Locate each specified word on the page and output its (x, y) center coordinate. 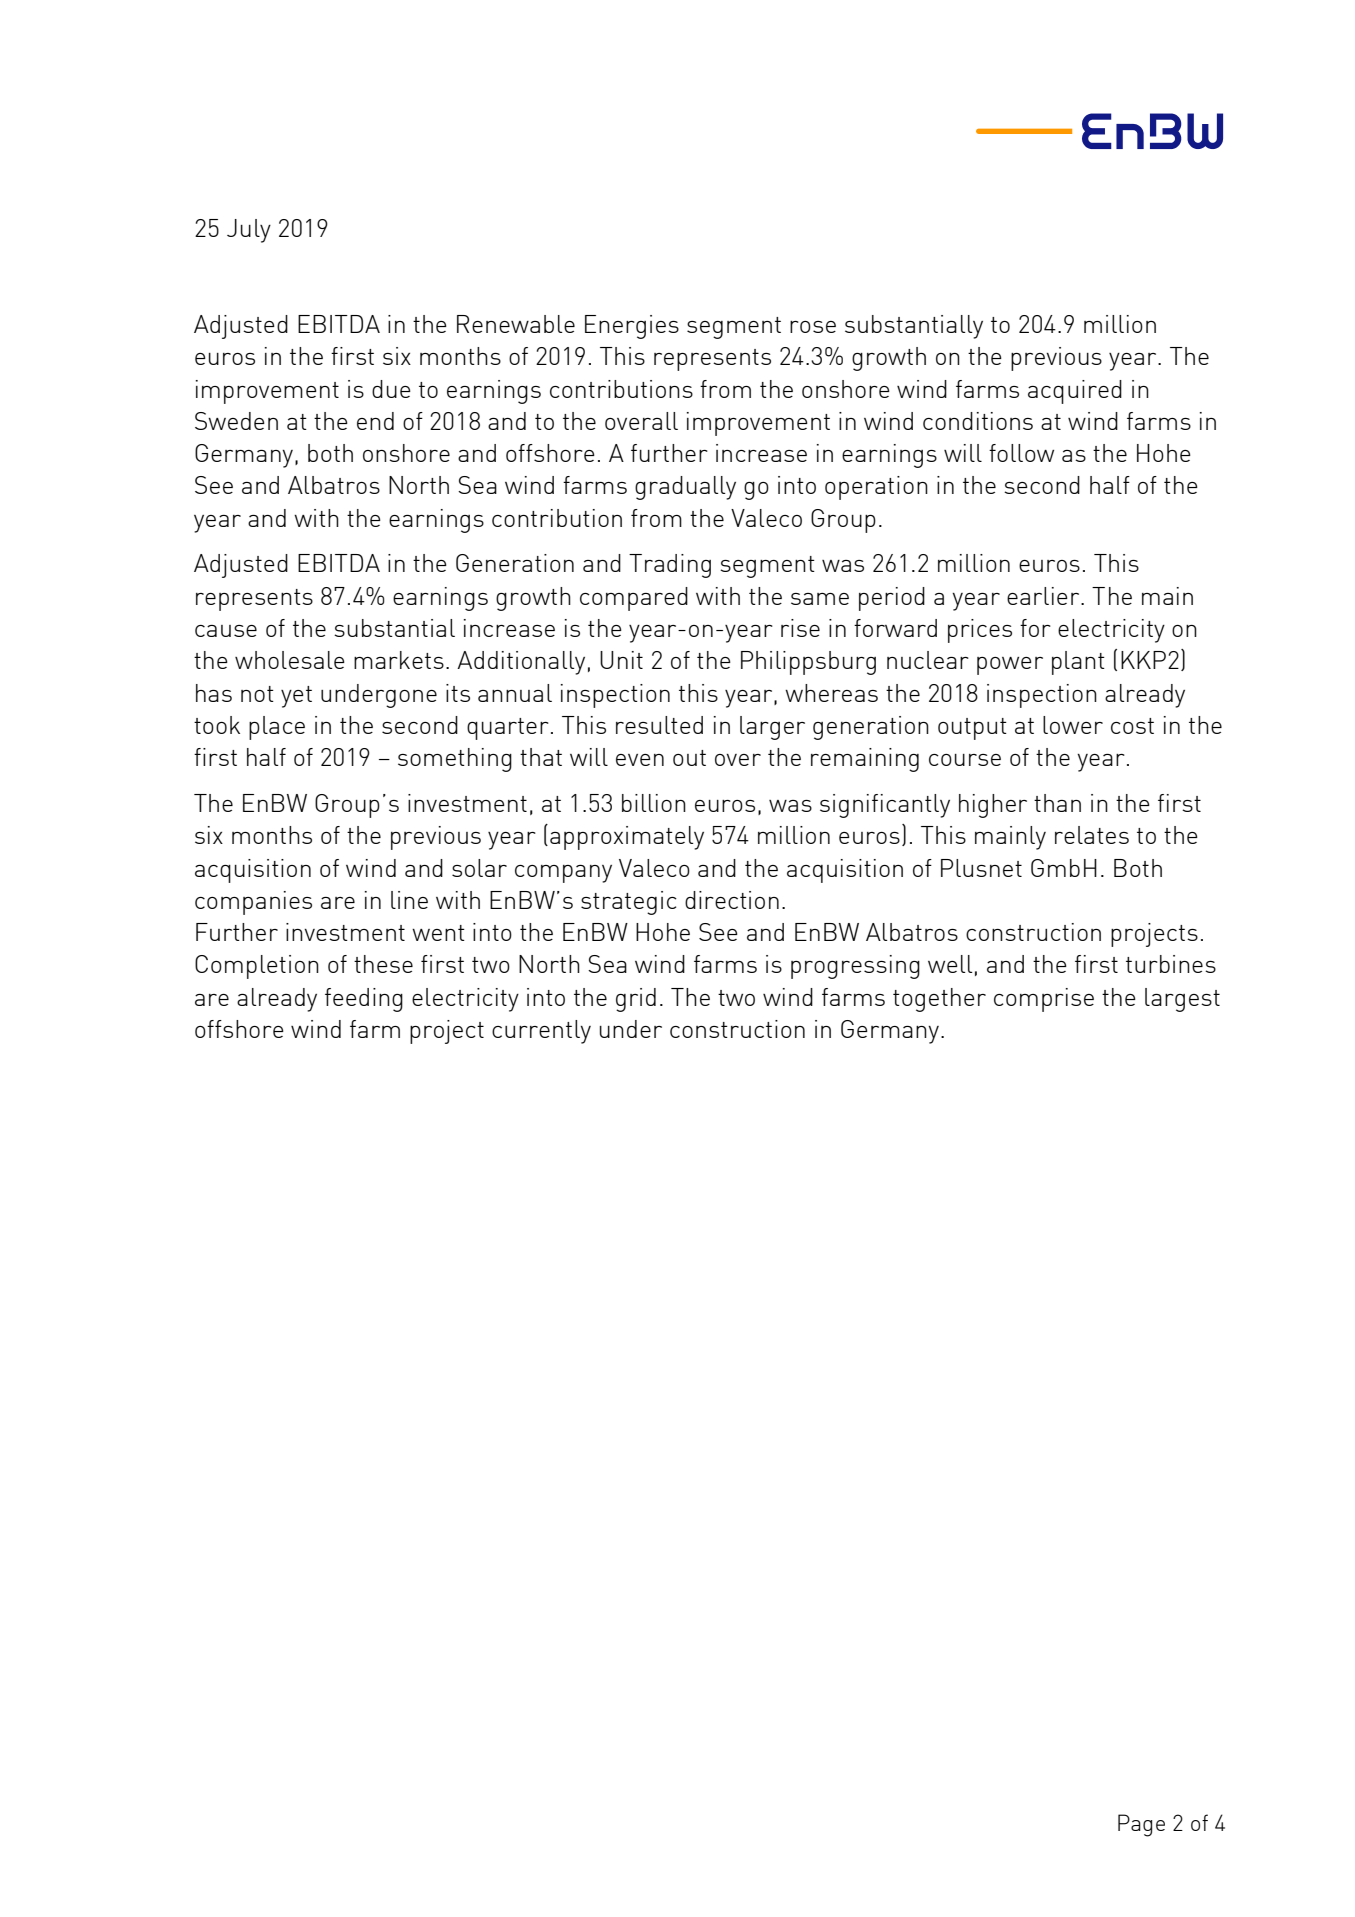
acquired (1075, 392)
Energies (632, 327)
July (249, 231)
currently (541, 1032)
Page (1141, 1825)
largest (1182, 1000)
